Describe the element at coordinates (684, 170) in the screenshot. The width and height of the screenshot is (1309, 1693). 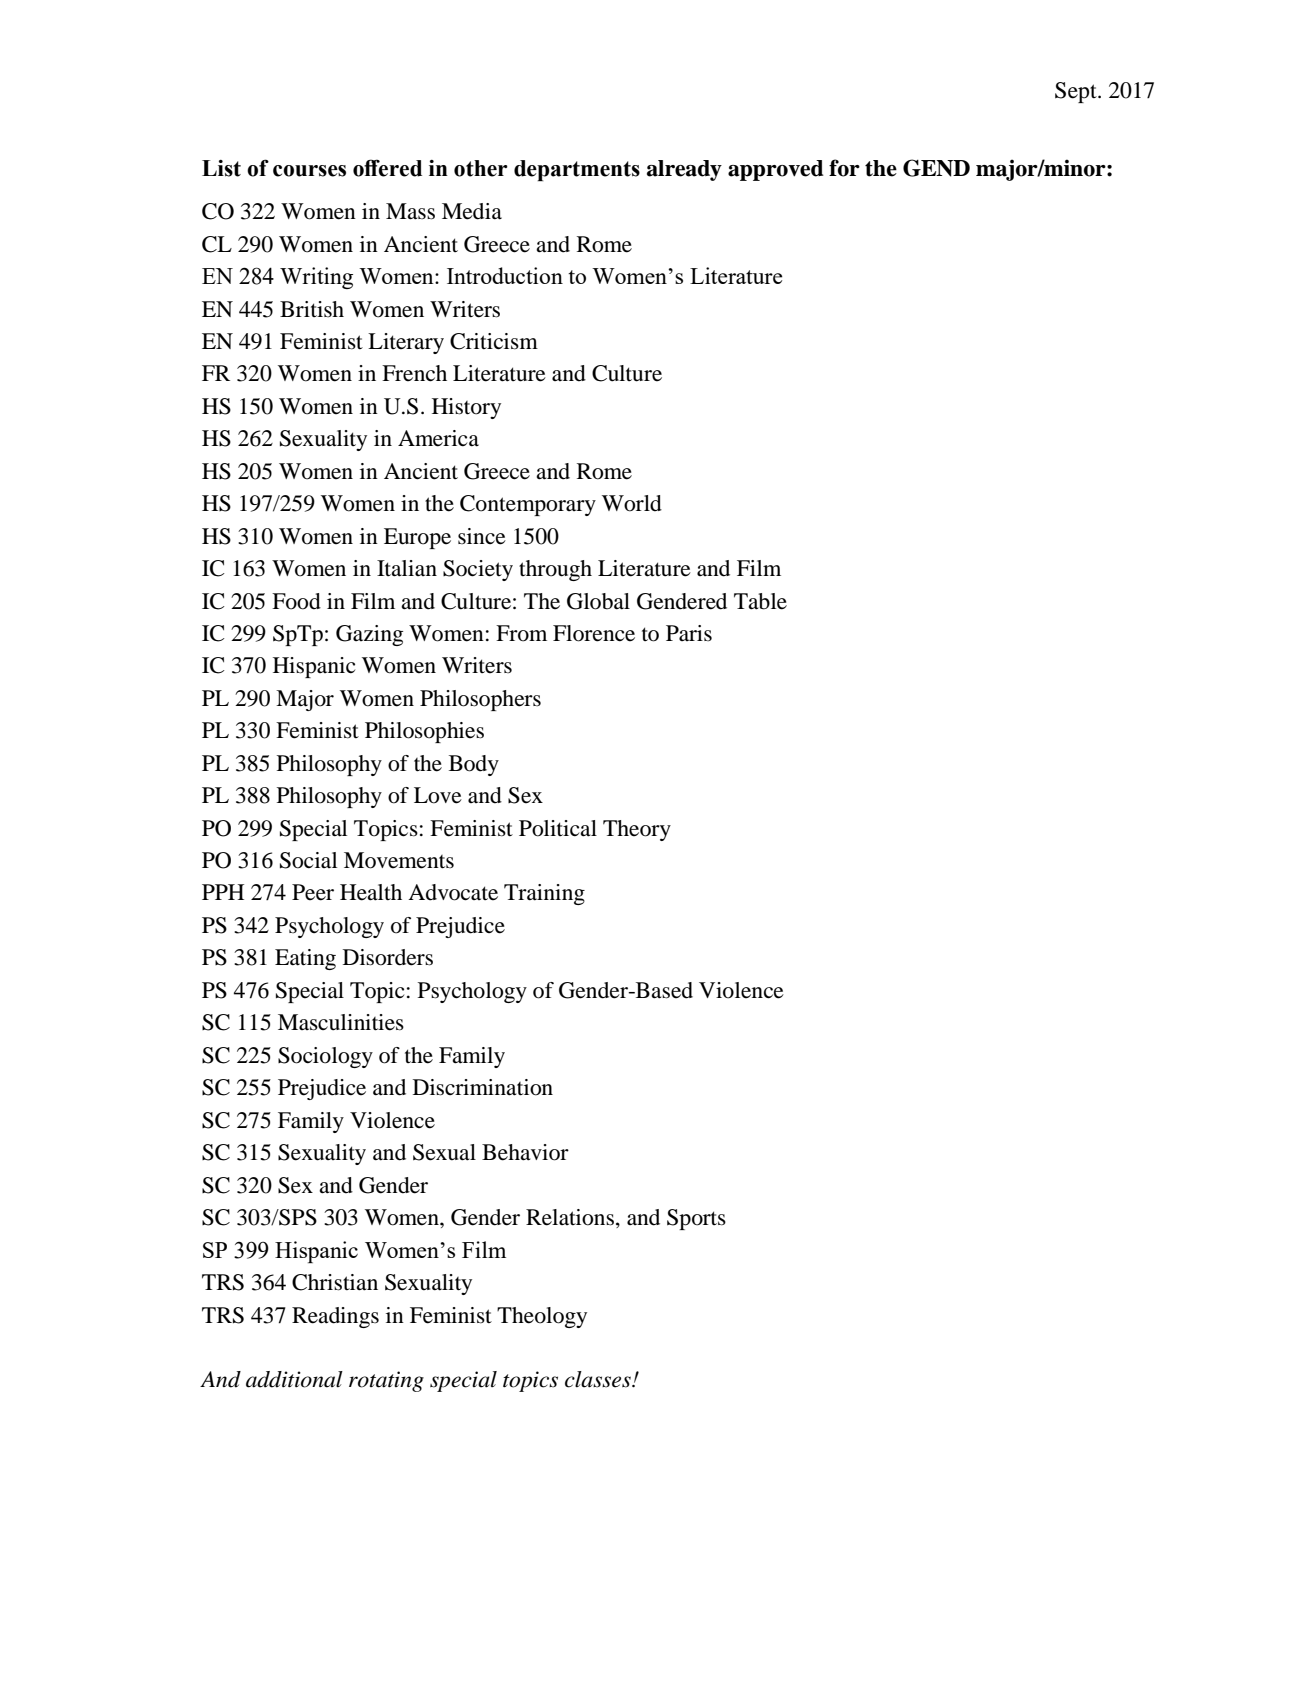
I see `already` at that location.
